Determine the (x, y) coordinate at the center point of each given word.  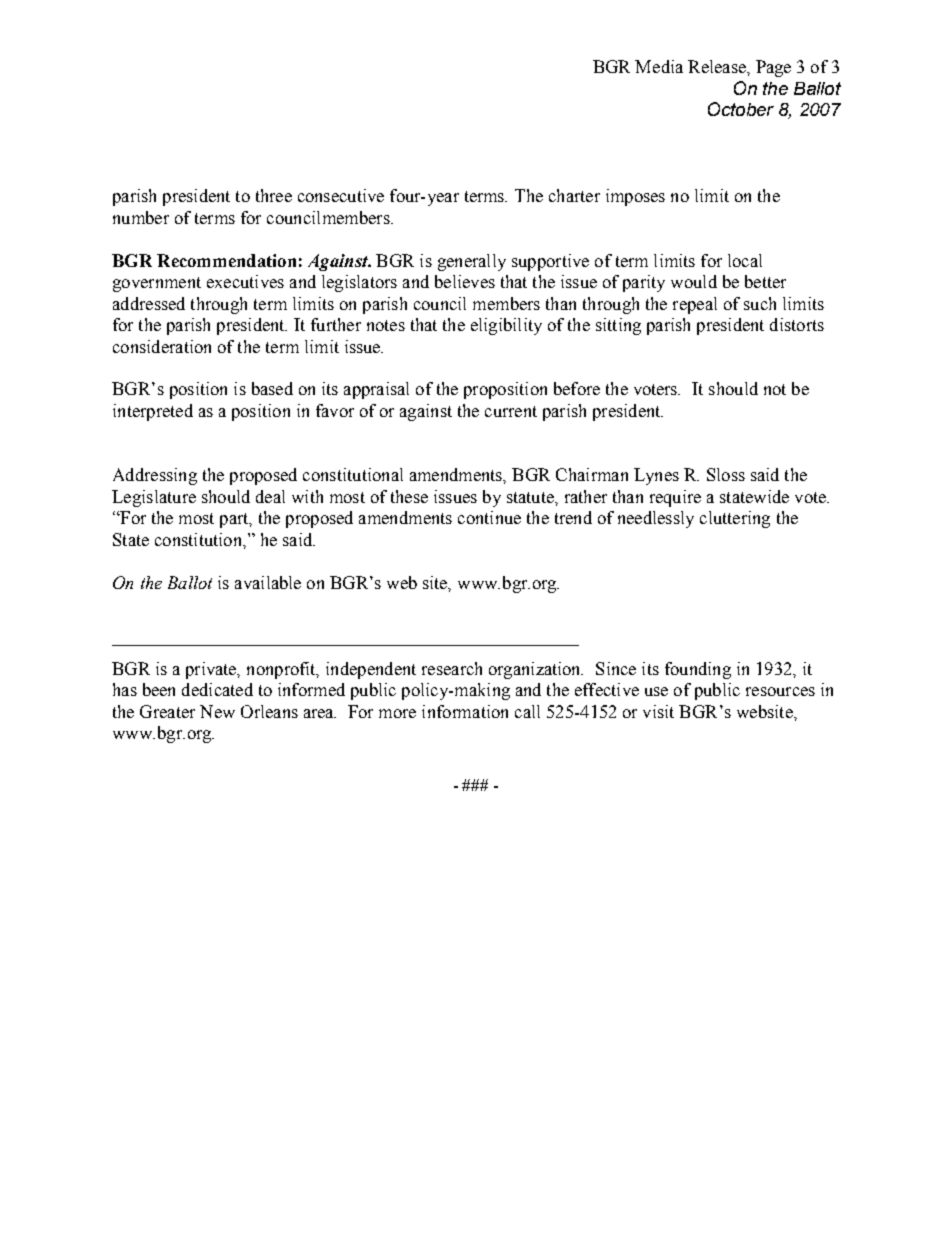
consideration (162, 346)
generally (472, 262)
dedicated (217, 689)
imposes (635, 197)
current (511, 411)
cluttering (735, 519)
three (274, 195)
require (675, 498)
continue (489, 517)
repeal (695, 305)
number (141, 217)
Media (659, 66)
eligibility (506, 326)
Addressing (155, 476)
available (268, 582)
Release (718, 66)
